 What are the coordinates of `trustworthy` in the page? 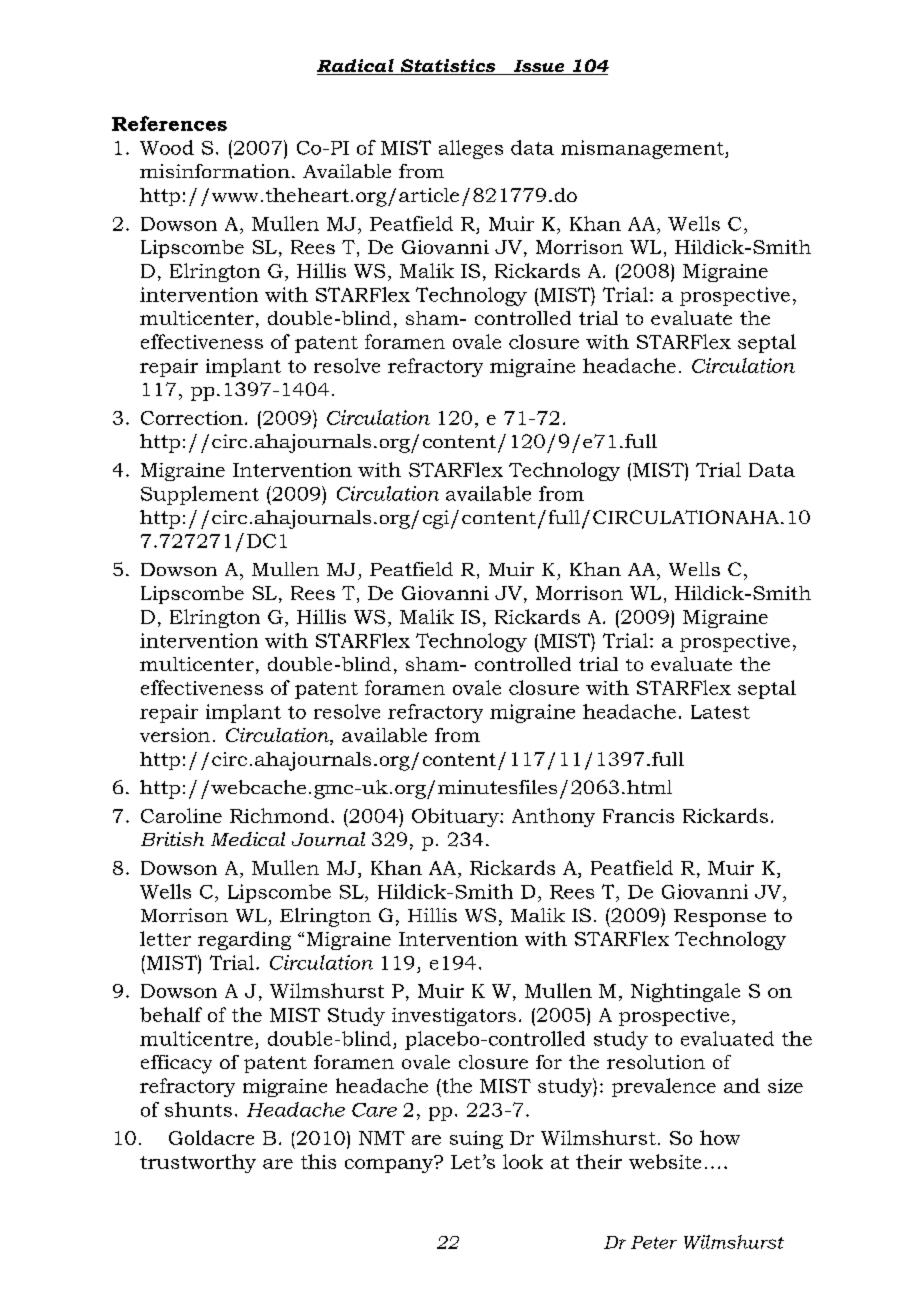 It's located at (198, 1163).
